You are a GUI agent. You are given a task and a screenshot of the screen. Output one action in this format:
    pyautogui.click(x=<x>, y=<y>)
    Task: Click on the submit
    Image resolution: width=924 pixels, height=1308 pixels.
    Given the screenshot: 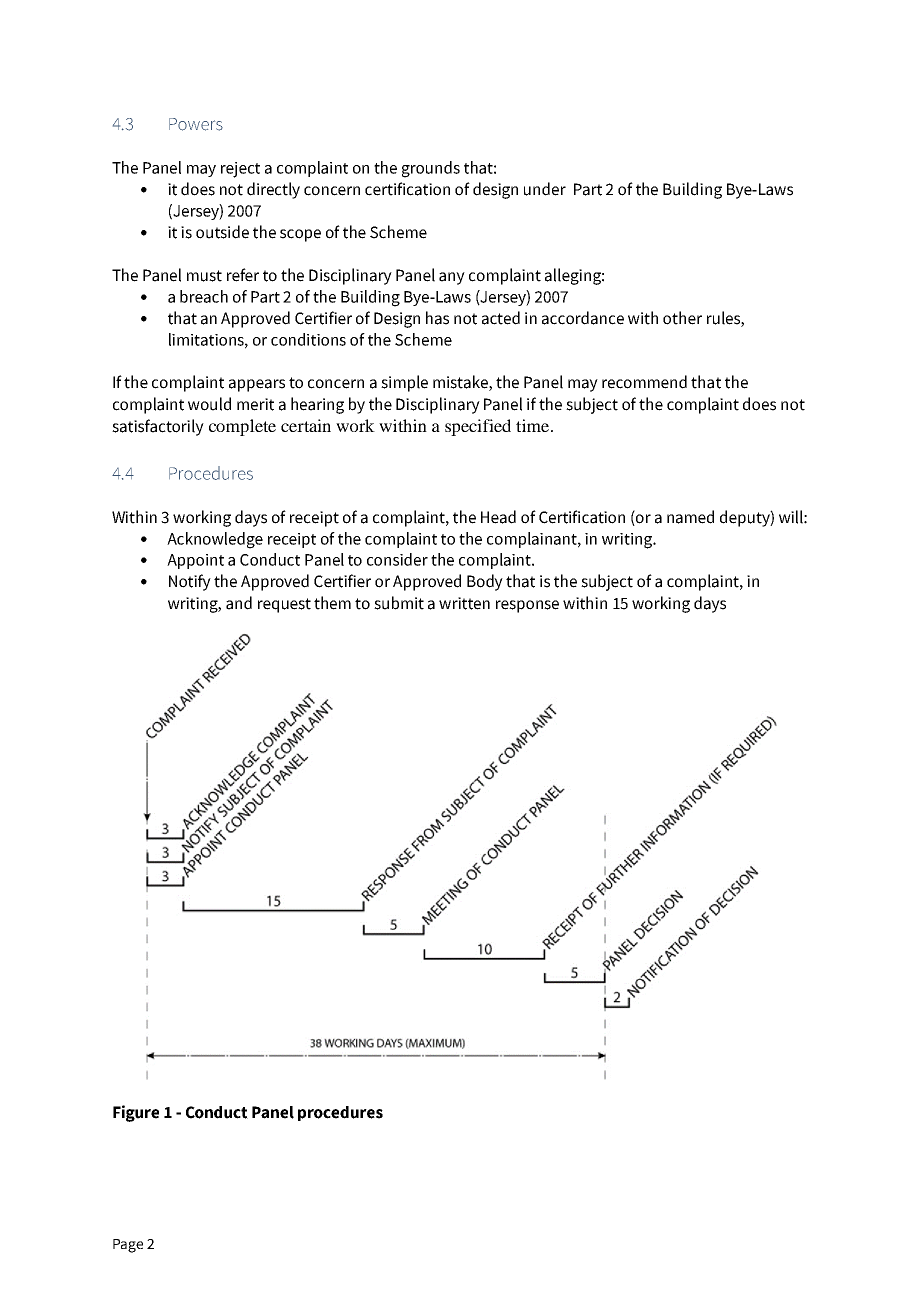 What is the action you would take?
    pyautogui.click(x=399, y=603)
